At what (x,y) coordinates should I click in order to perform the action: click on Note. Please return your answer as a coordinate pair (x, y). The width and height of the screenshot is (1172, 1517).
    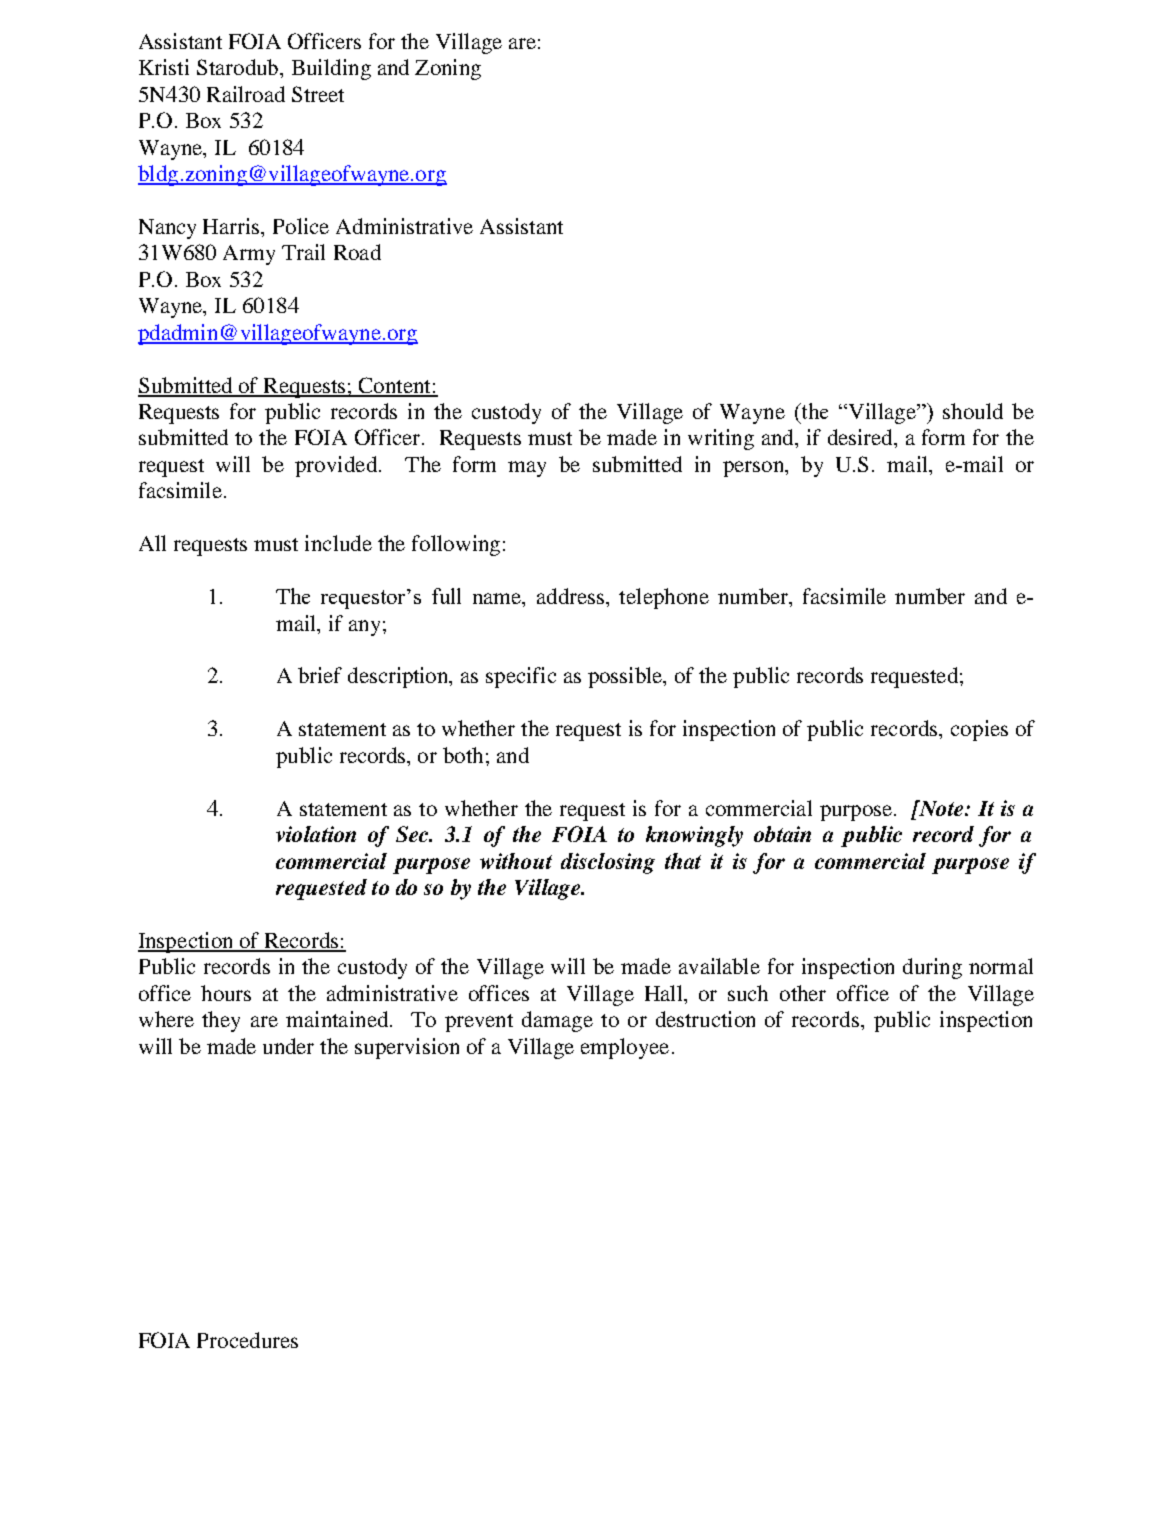
    Looking at the image, I should click on (941, 808).
